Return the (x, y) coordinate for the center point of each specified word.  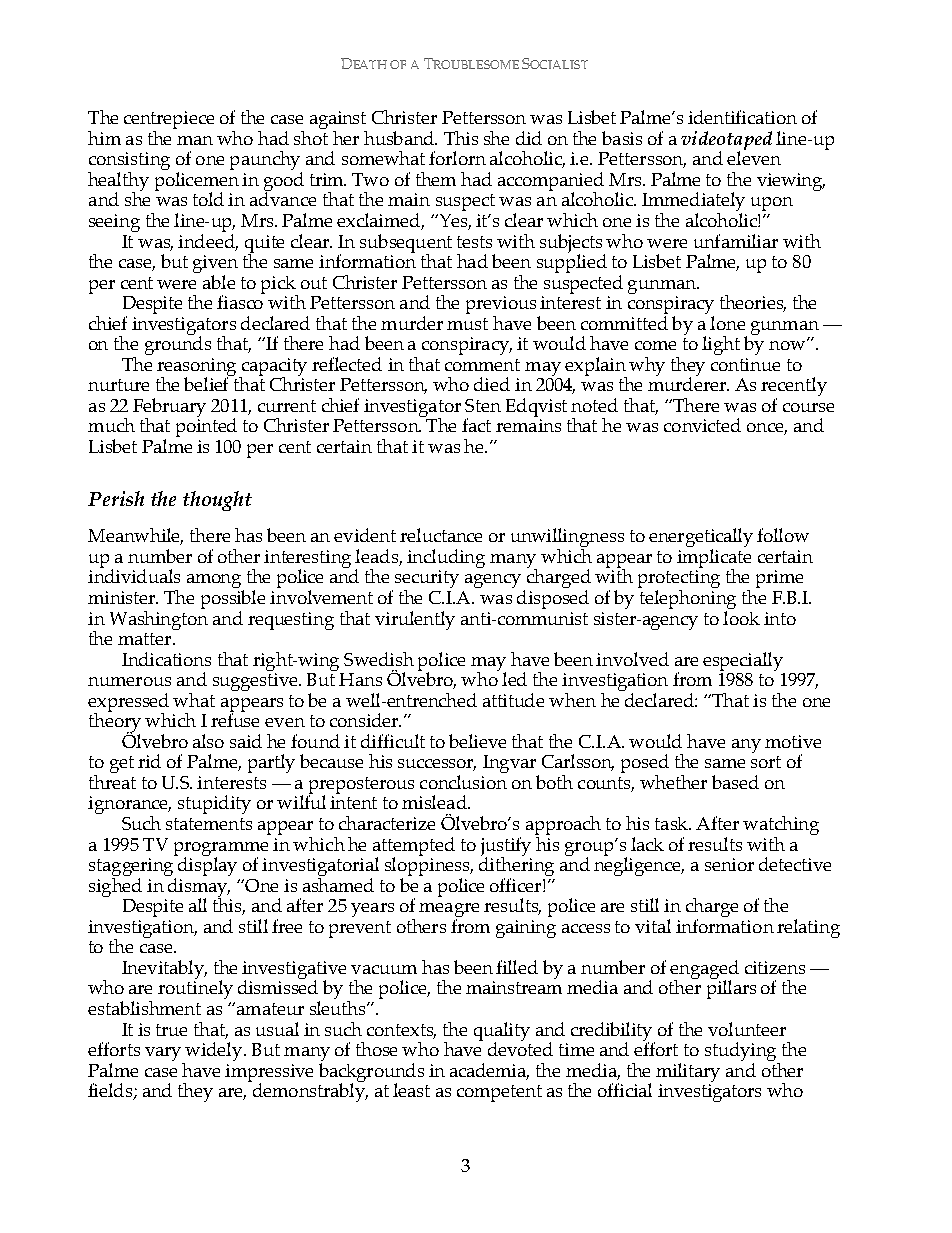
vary (164, 1055)
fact (476, 425)
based (735, 782)
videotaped (726, 141)
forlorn (457, 158)
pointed (206, 426)
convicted (702, 425)
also (208, 741)
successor (437, 765)
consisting (129, 162)
